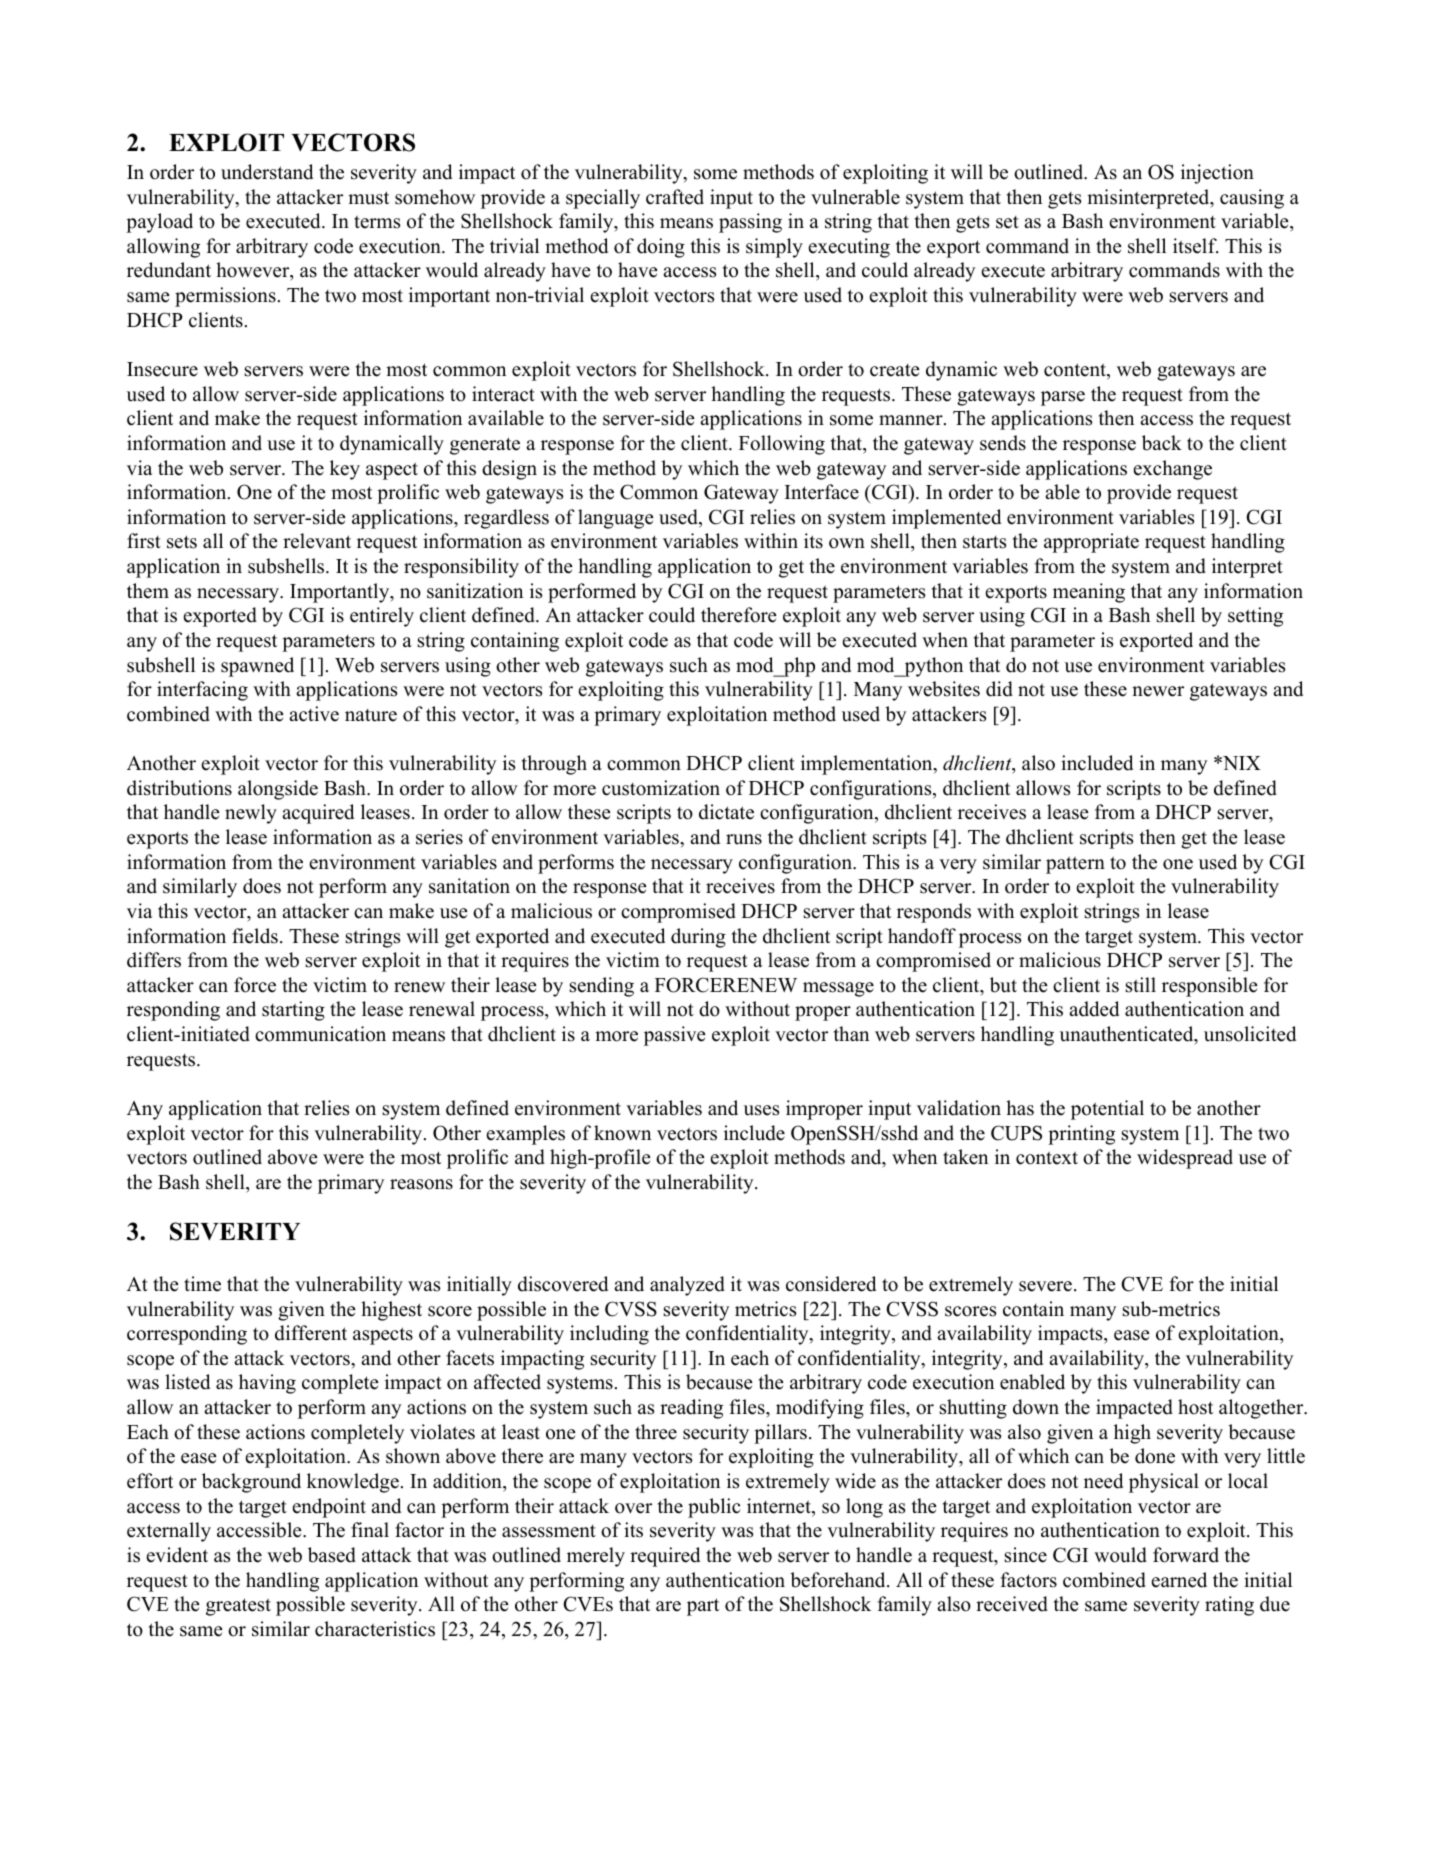 The height and width of the screenshot is (1858, 1436). I want to click on key, so click(345, 470).
